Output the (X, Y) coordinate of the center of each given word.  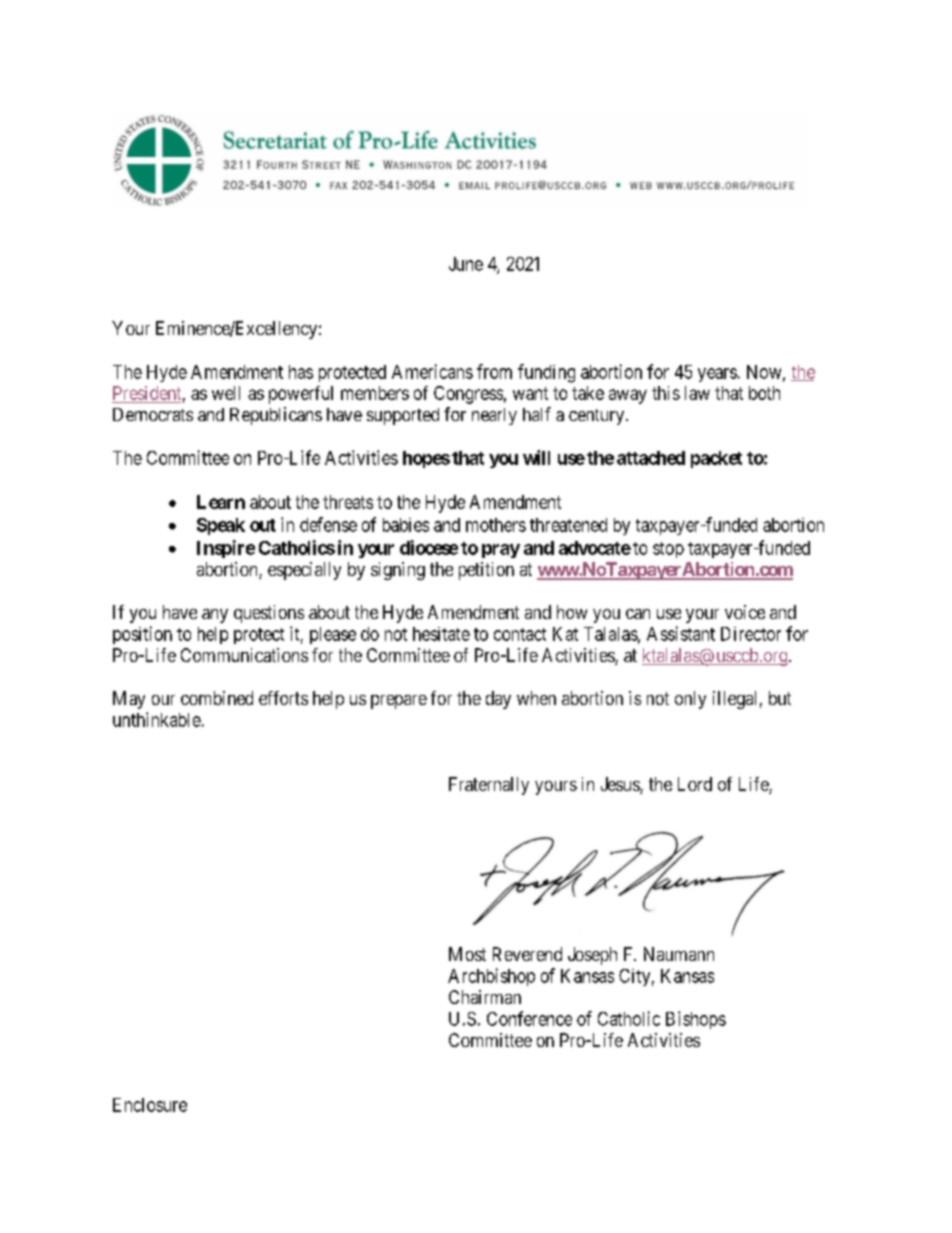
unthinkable (157, 719)
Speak (221, 526)
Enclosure (150, 1105)
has (301, 372)
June (466, 264)
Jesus (621, 785)
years (717, 375)
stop (668, 550)
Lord (695, 784)
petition (486, 571)
